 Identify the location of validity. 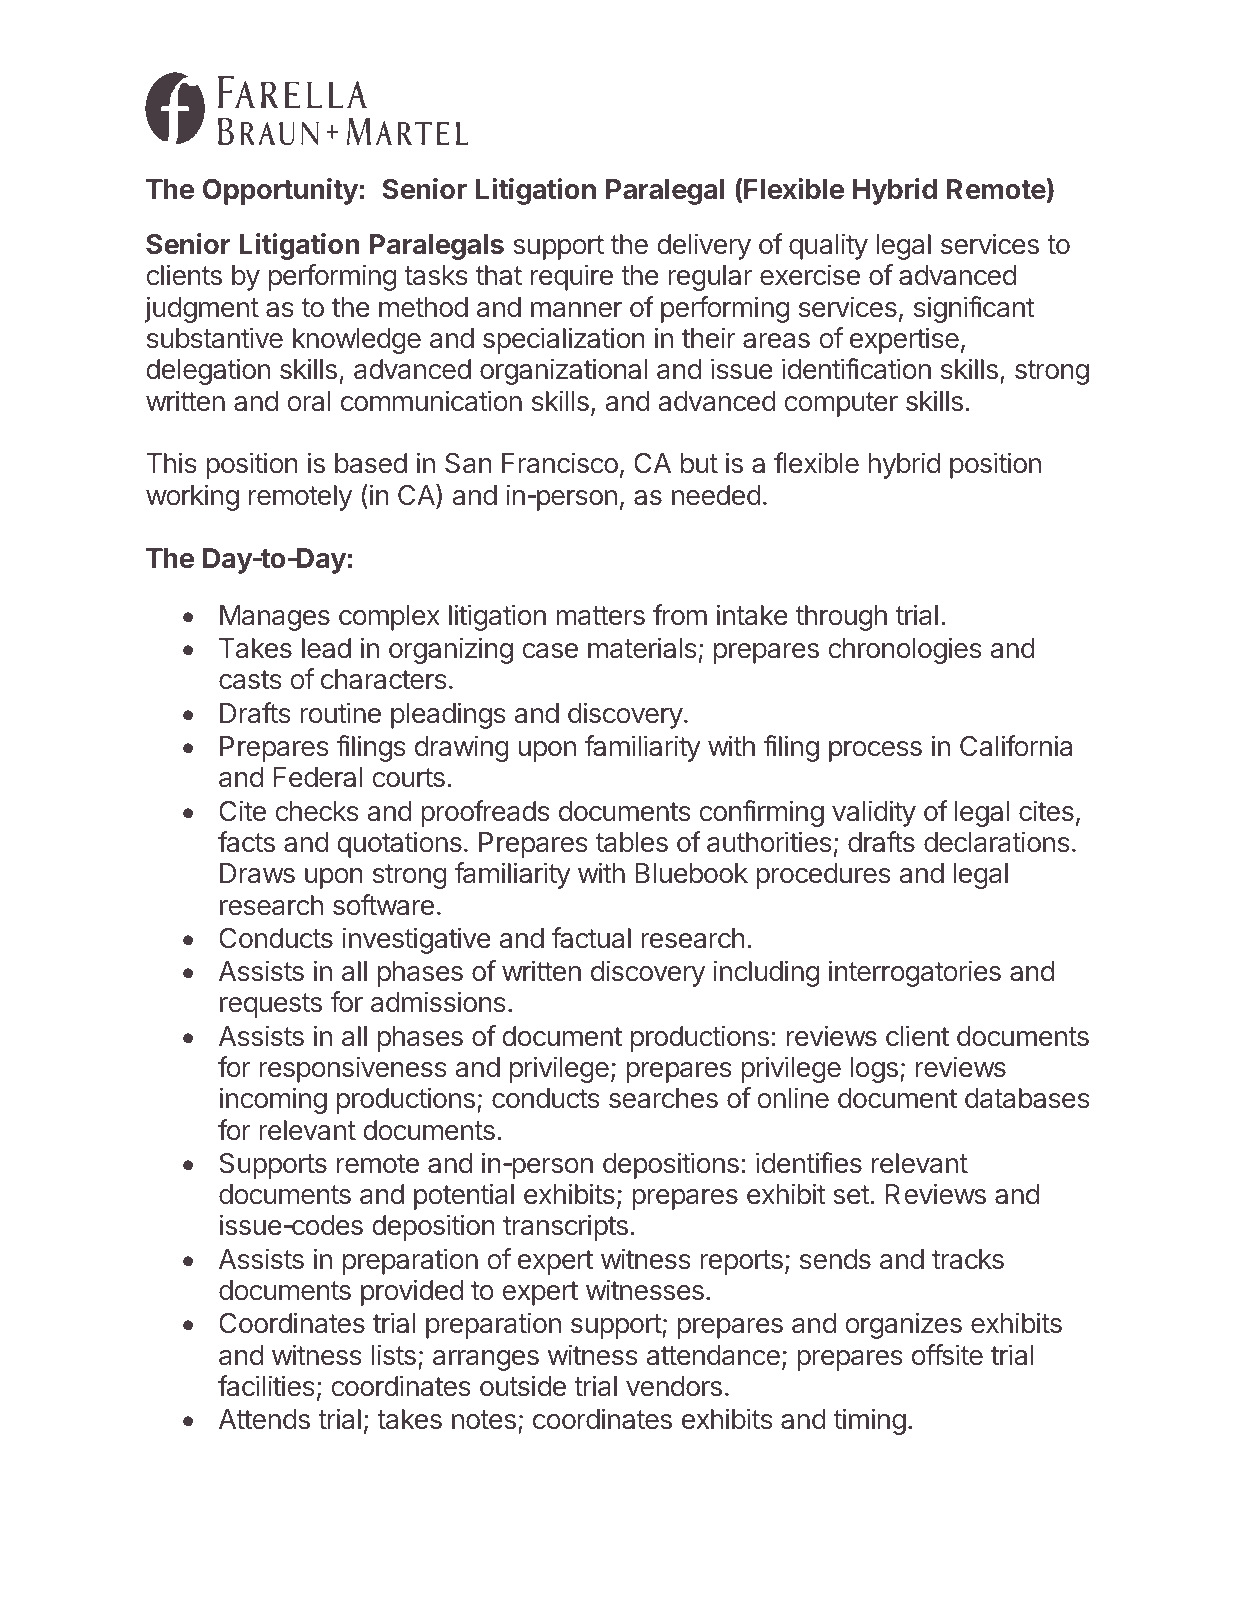
(874, 813).
